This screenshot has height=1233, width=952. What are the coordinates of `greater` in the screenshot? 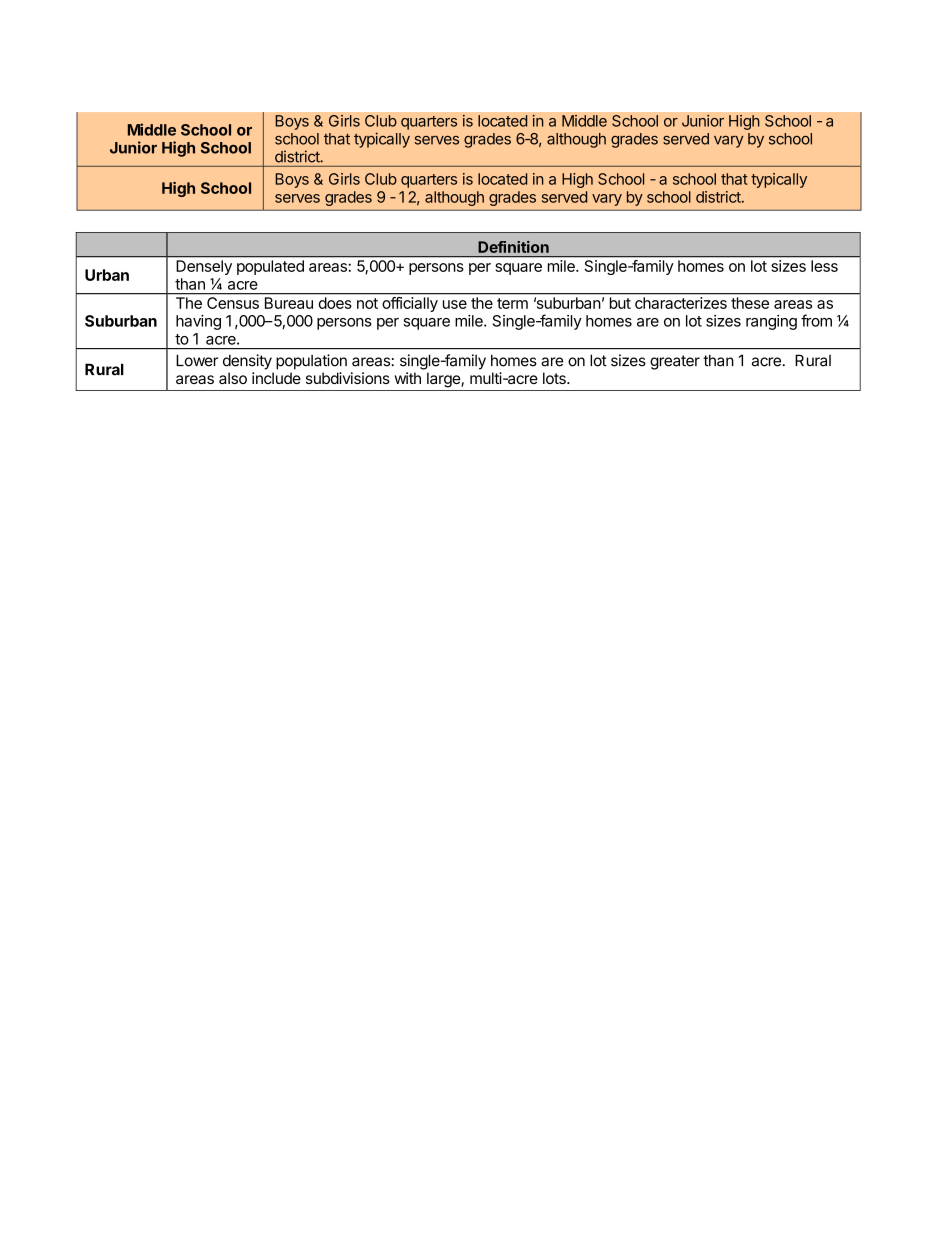 It's located at (675, 362).
